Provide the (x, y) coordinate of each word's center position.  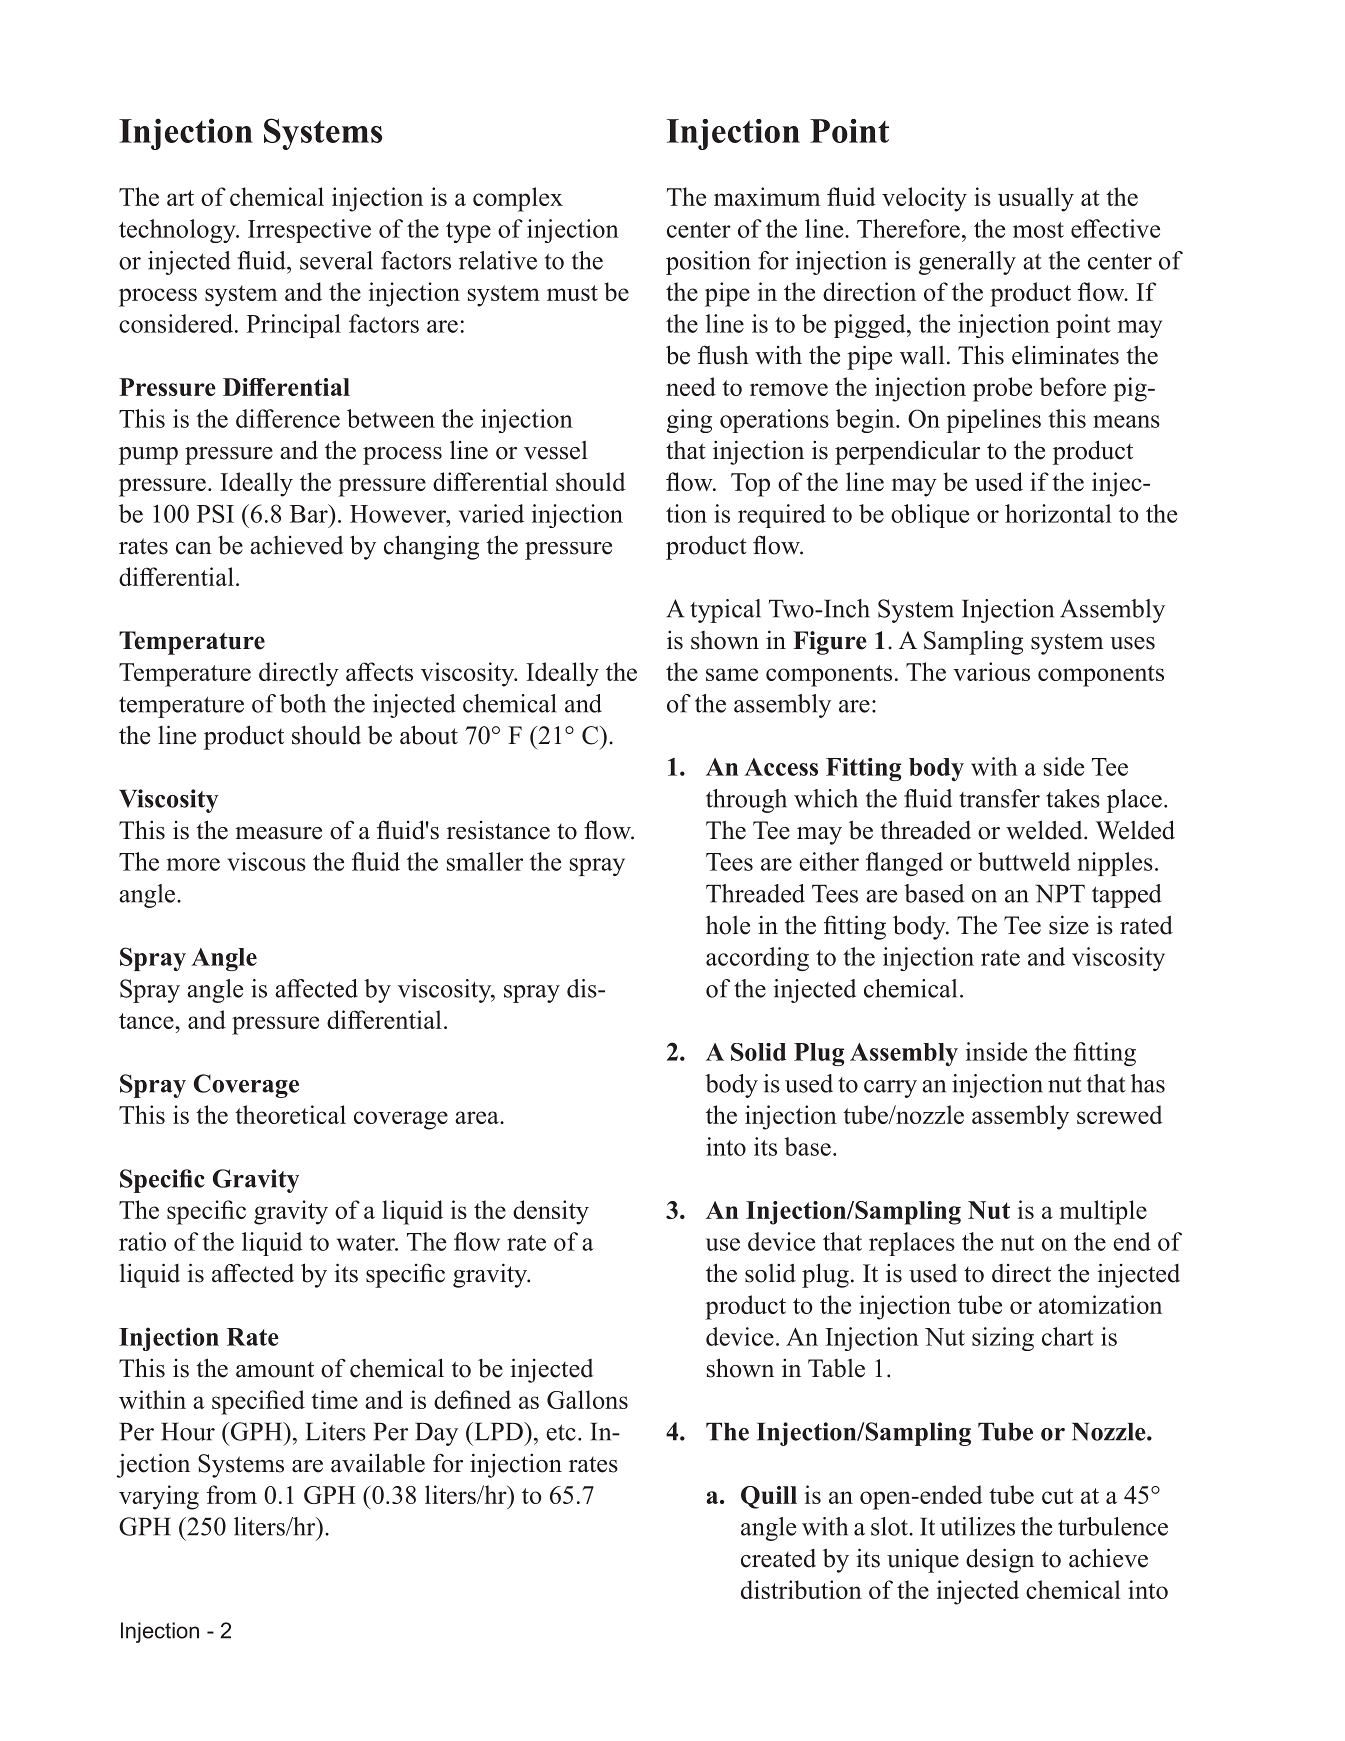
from (232, 1494)
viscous (266, 861)
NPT (1060, 893)
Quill (769, 1497)
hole (728, 925)
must (572, 293)
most (1038, 230)
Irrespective (309, 231)
